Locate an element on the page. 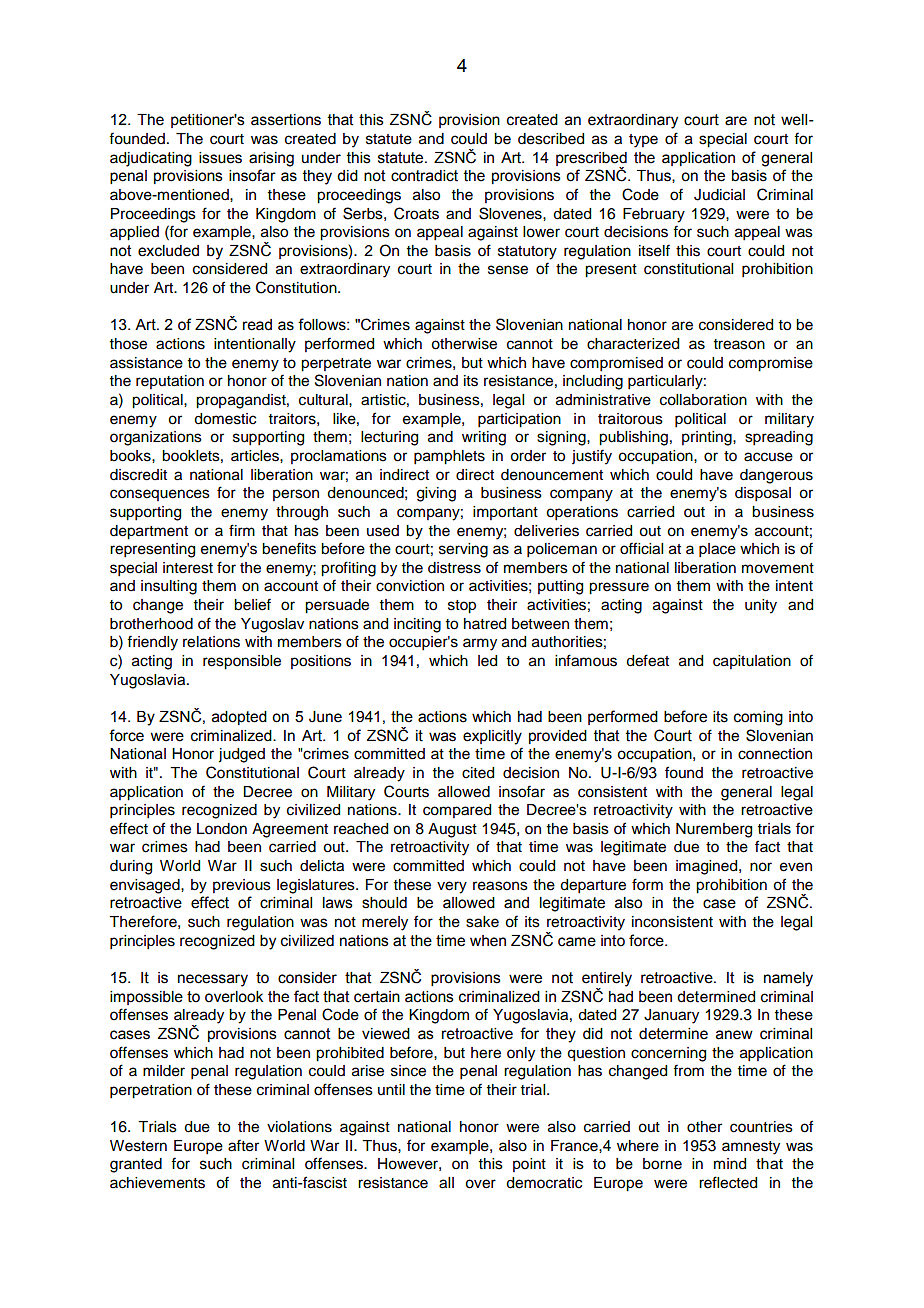  compared is located at coordinates (457, 811).
